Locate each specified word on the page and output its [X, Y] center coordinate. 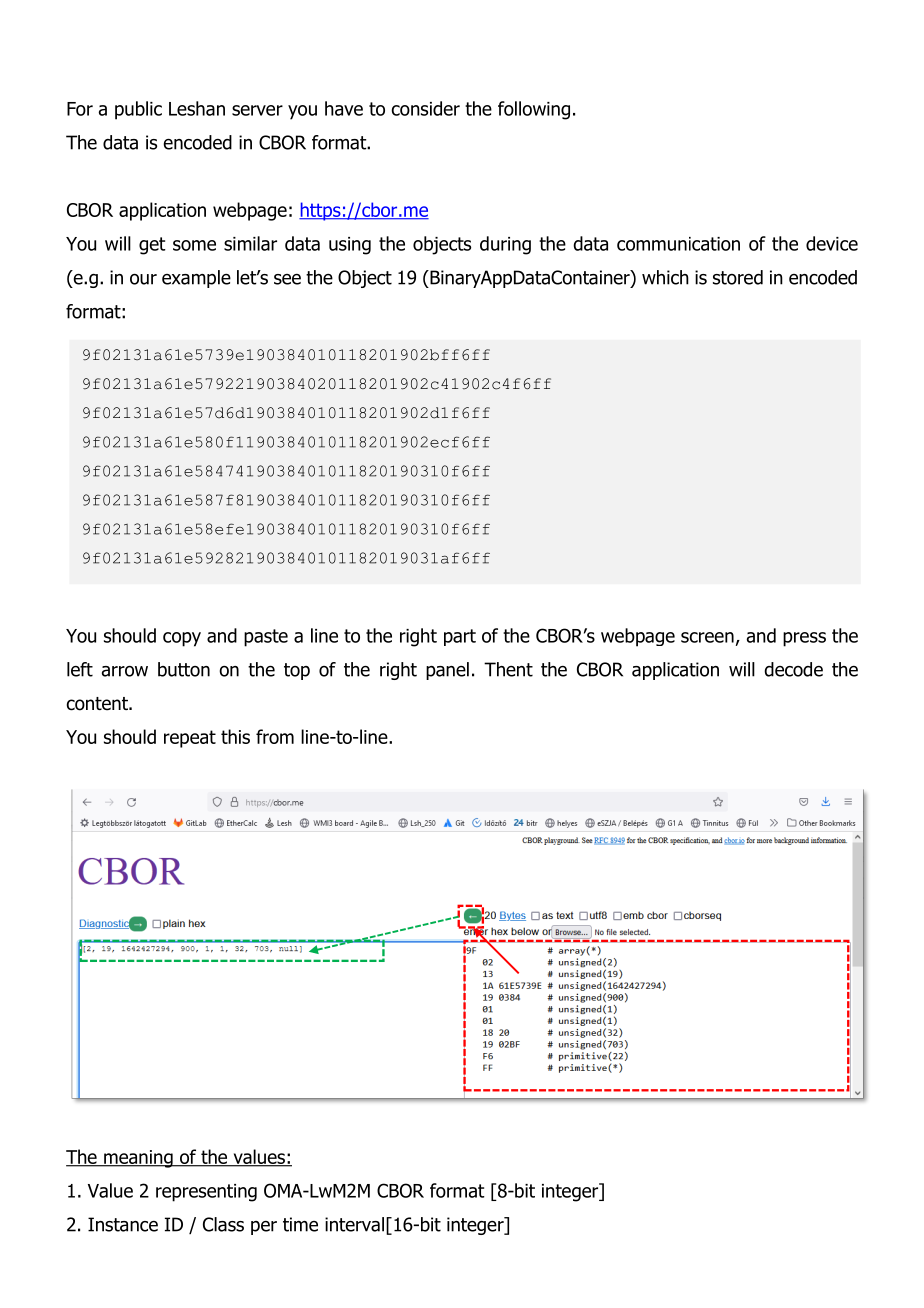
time [300, 1224]
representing [206, 1193]
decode [793, 669]
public [138, 110]
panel [447, 671]
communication [678, 244]
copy [182, 639]
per [264, 1228]
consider [425, 108]
